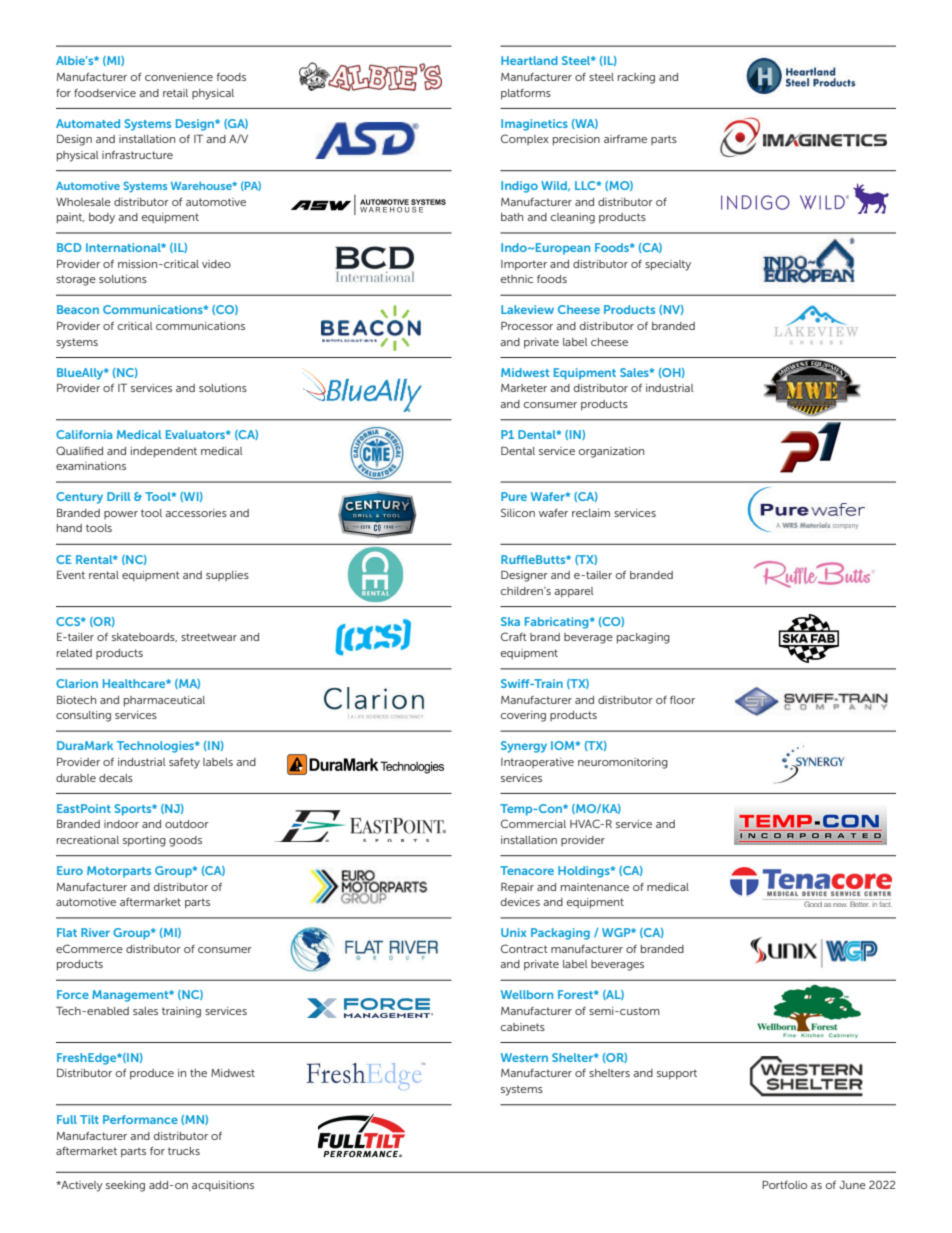 The width and height of the page is (952, 1233). I want to click on racking, so click(636, 78).
